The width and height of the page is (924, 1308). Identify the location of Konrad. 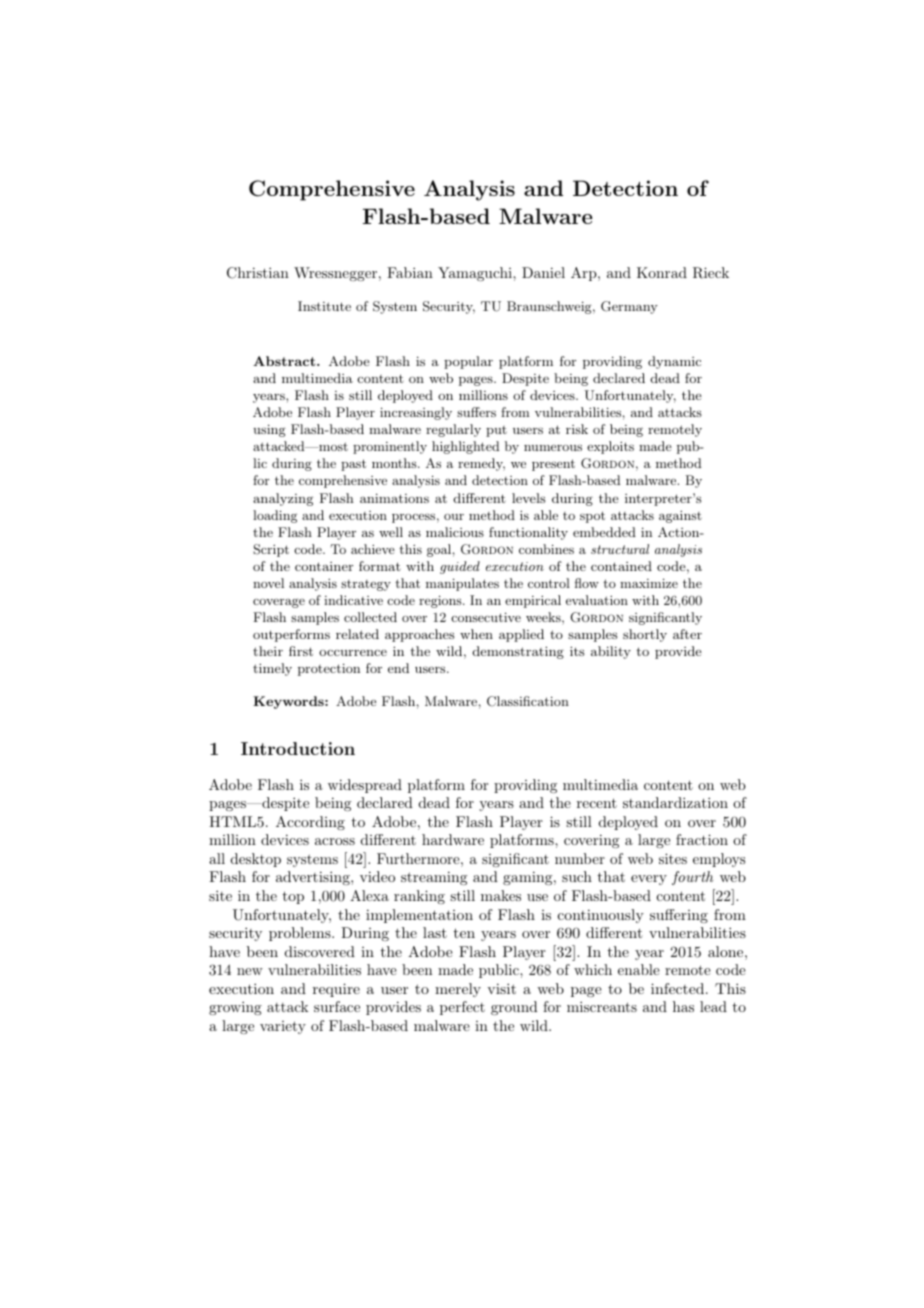
(662, 272).
